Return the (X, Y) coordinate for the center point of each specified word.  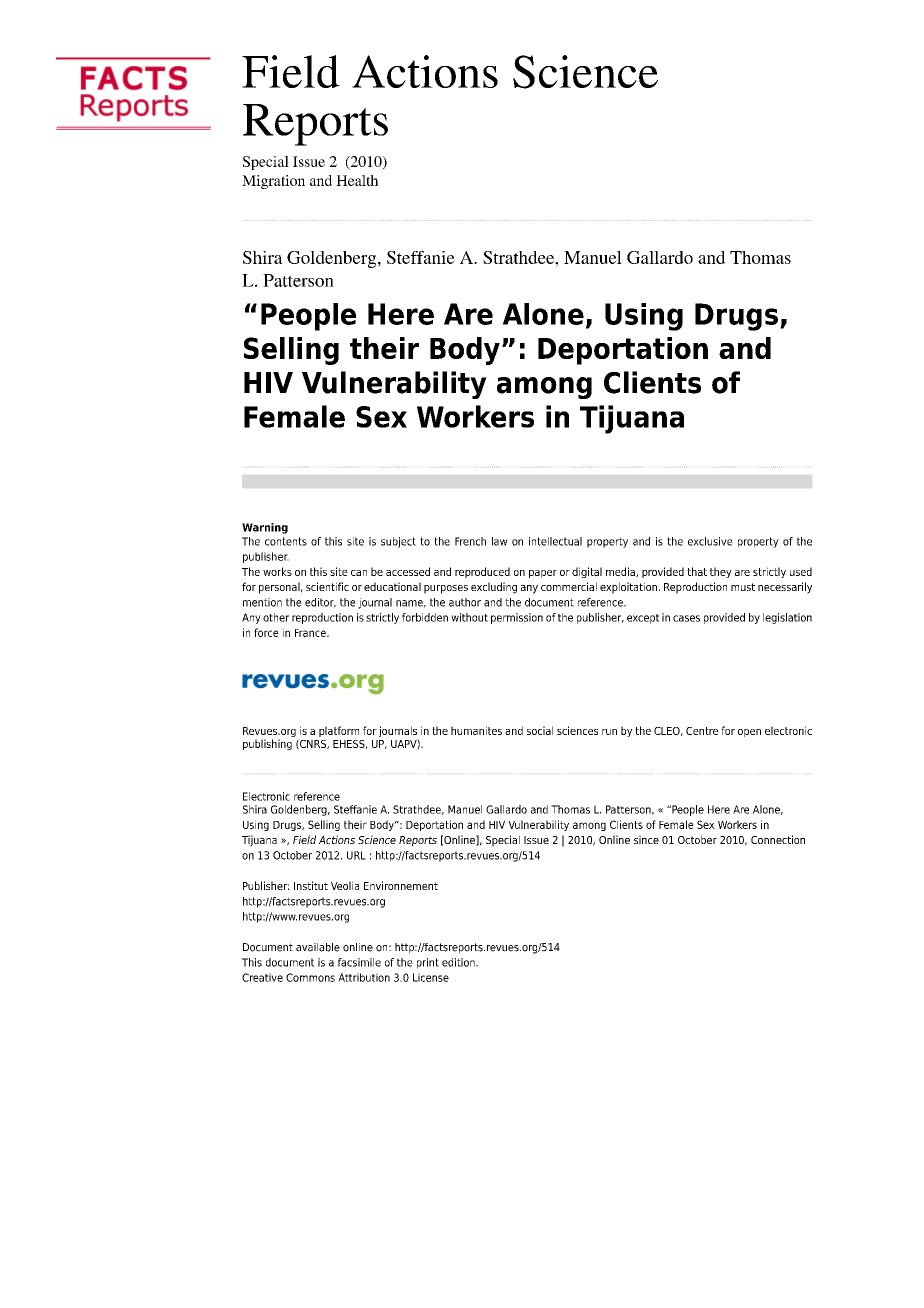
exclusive (710, 541)
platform (339, 731)
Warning (265, 528)
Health (357, 180)
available (318, 947)
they (721, 572)
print (428, 963)
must (743, 587)
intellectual (555, 541)
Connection (778, 839)
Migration (273, 182)
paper (543, 574)
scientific (327, 586)
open (749, 733)
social (540, 730)
